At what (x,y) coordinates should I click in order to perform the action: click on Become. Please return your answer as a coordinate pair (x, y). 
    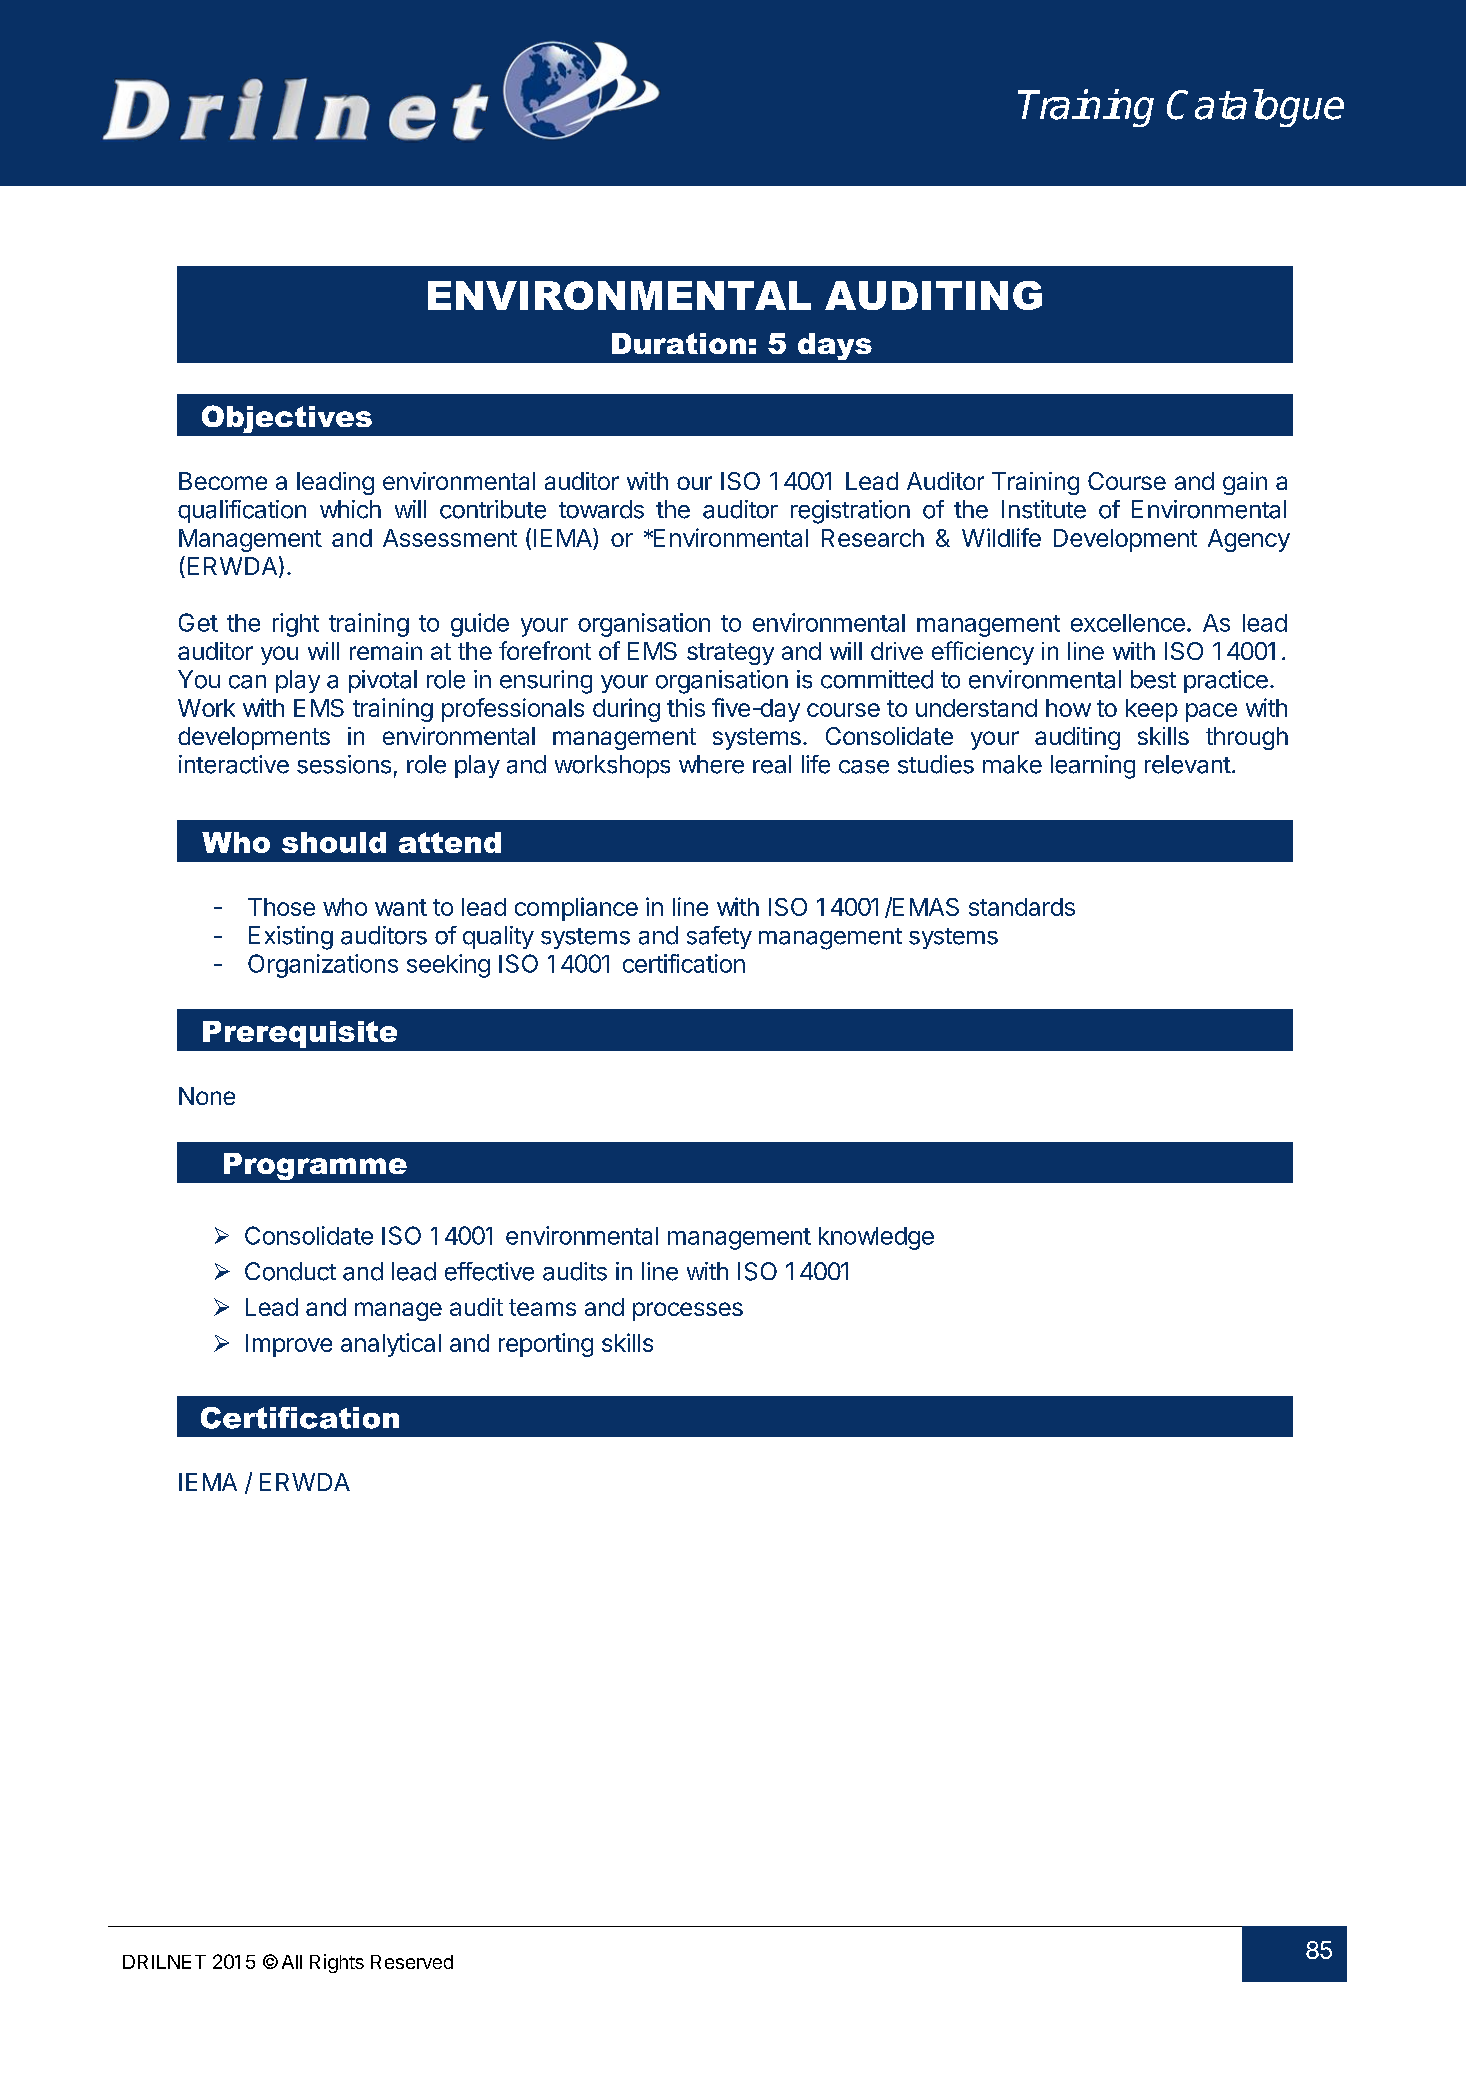
    Looking at the image, I should click on (223, 481).
